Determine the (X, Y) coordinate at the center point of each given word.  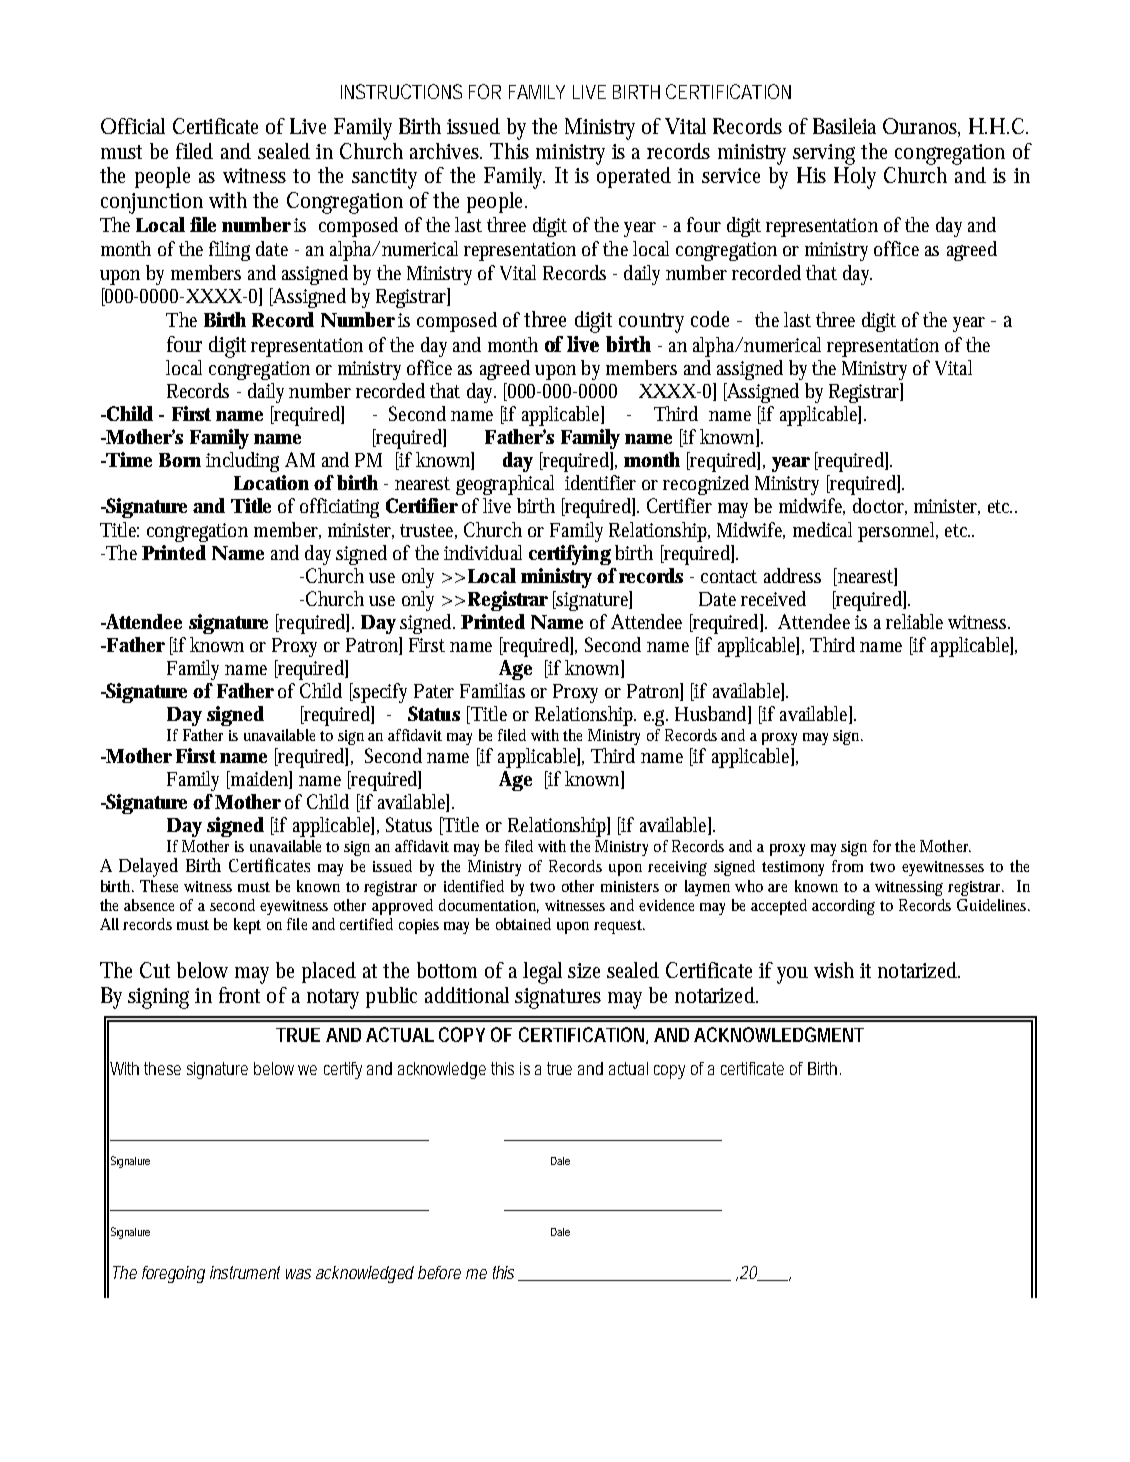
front (239, 995)
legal (542, 973)
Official (133, 126)
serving (824, 154)
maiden (260, 780)
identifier (600, 482)
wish (834, 970)
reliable (914, 621)
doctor (880, 506)
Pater (434, 691)
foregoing (173, 1274)
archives (446, 151)
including (242, 462)
